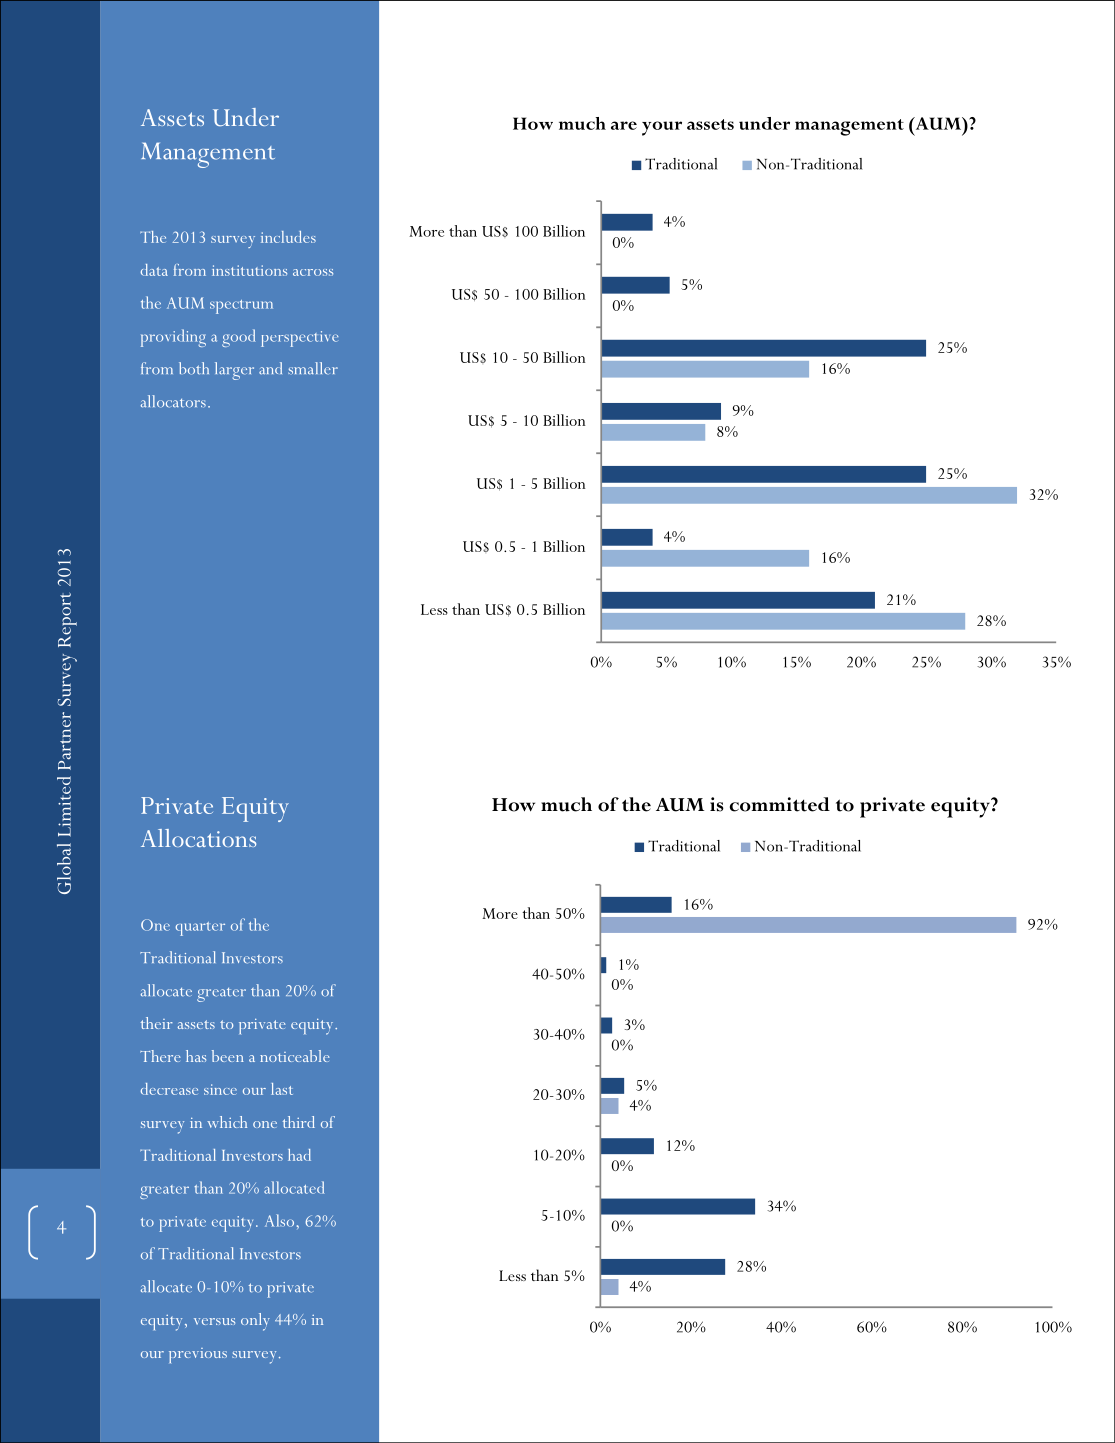 The width and height of the document is (1115, 1443). What do you see at coordinates (624, 125) in the document?
I see `are` at bounding box center [624, 125].
